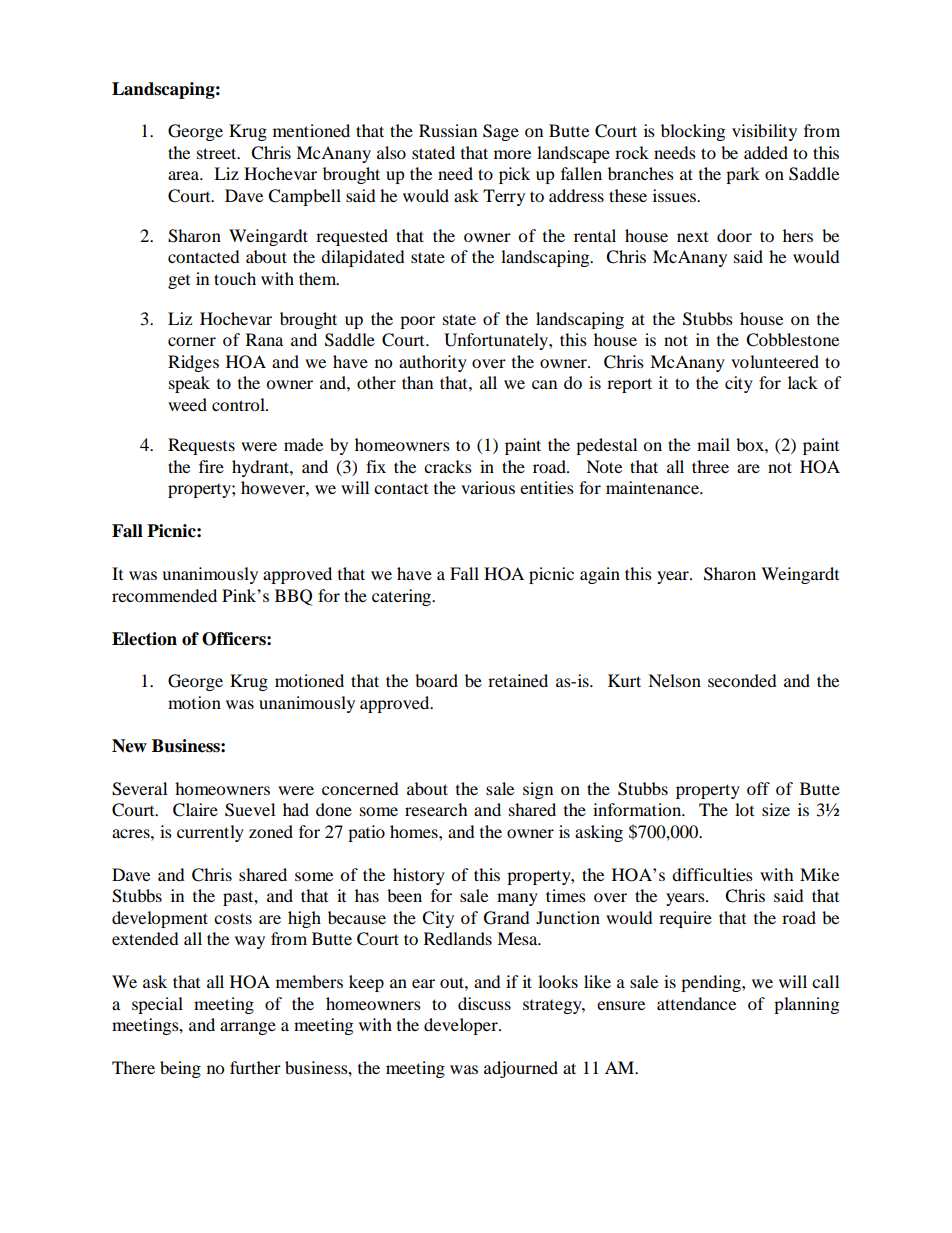 This document has width=952, height=1233. What do you see at coordinates (742, 680) in the document?
I see `seconded` at bounding box center [742, 680].
